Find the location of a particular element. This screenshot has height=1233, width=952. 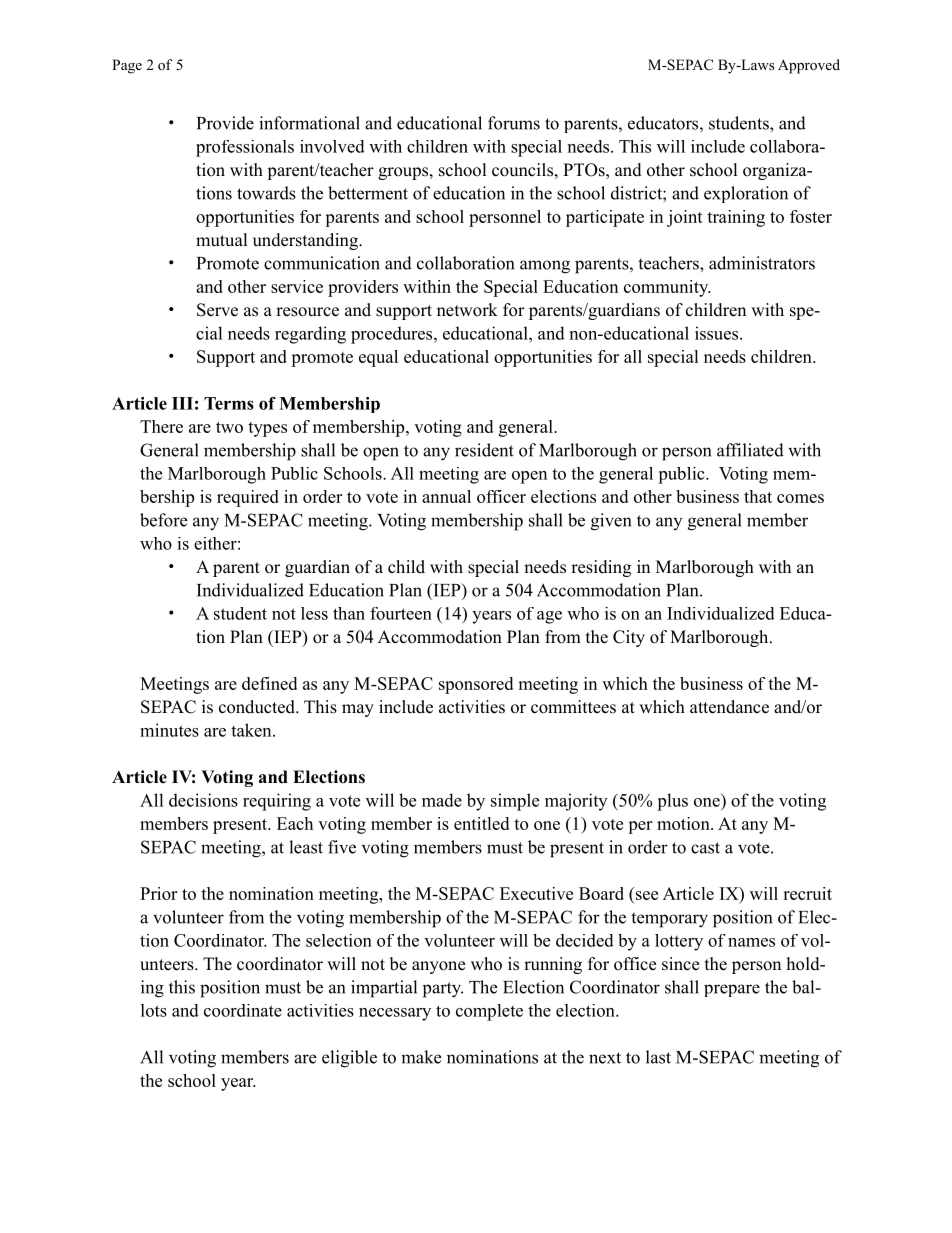

entitled is located at coordinates (481, 823).
